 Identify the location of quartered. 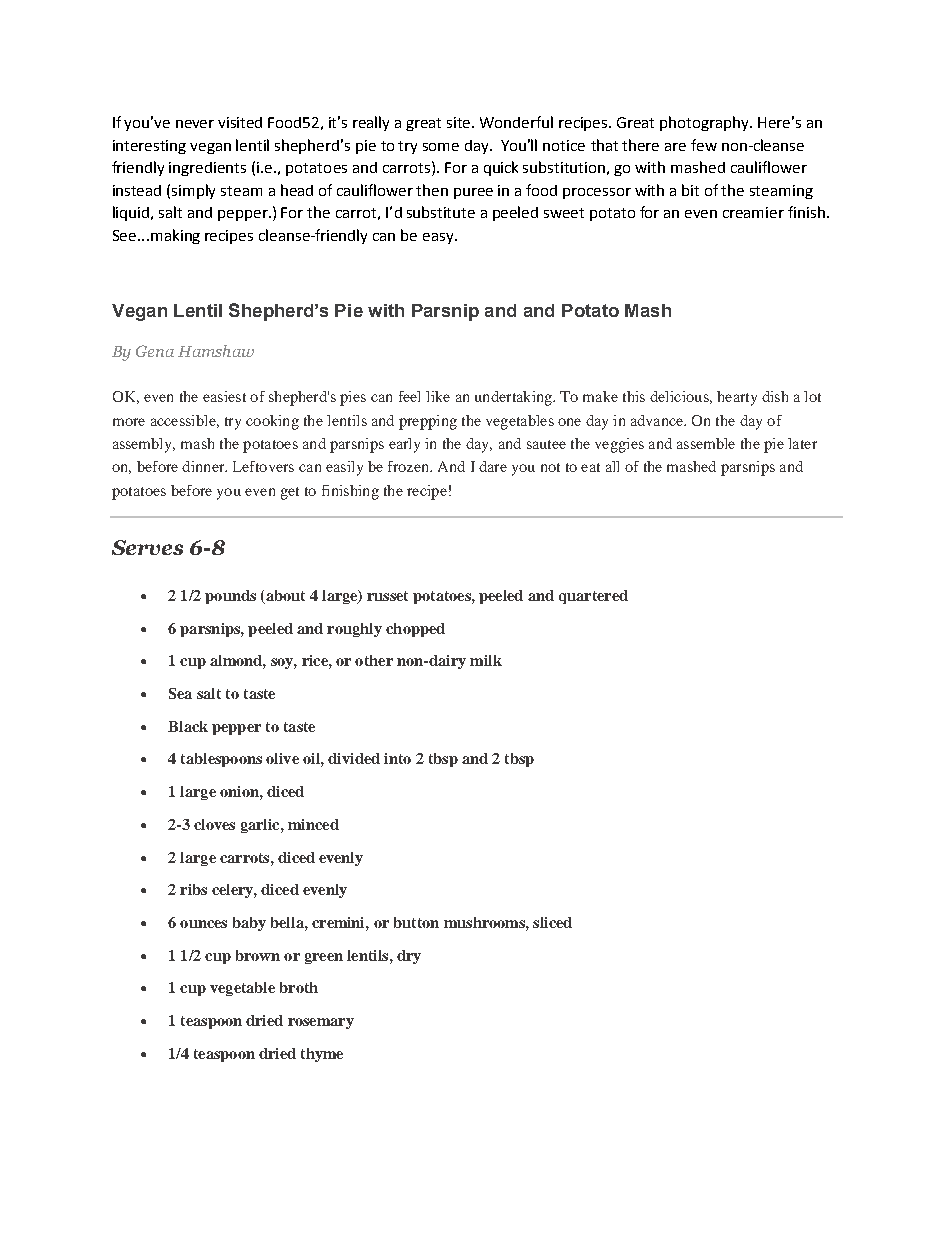
(593, 597).
